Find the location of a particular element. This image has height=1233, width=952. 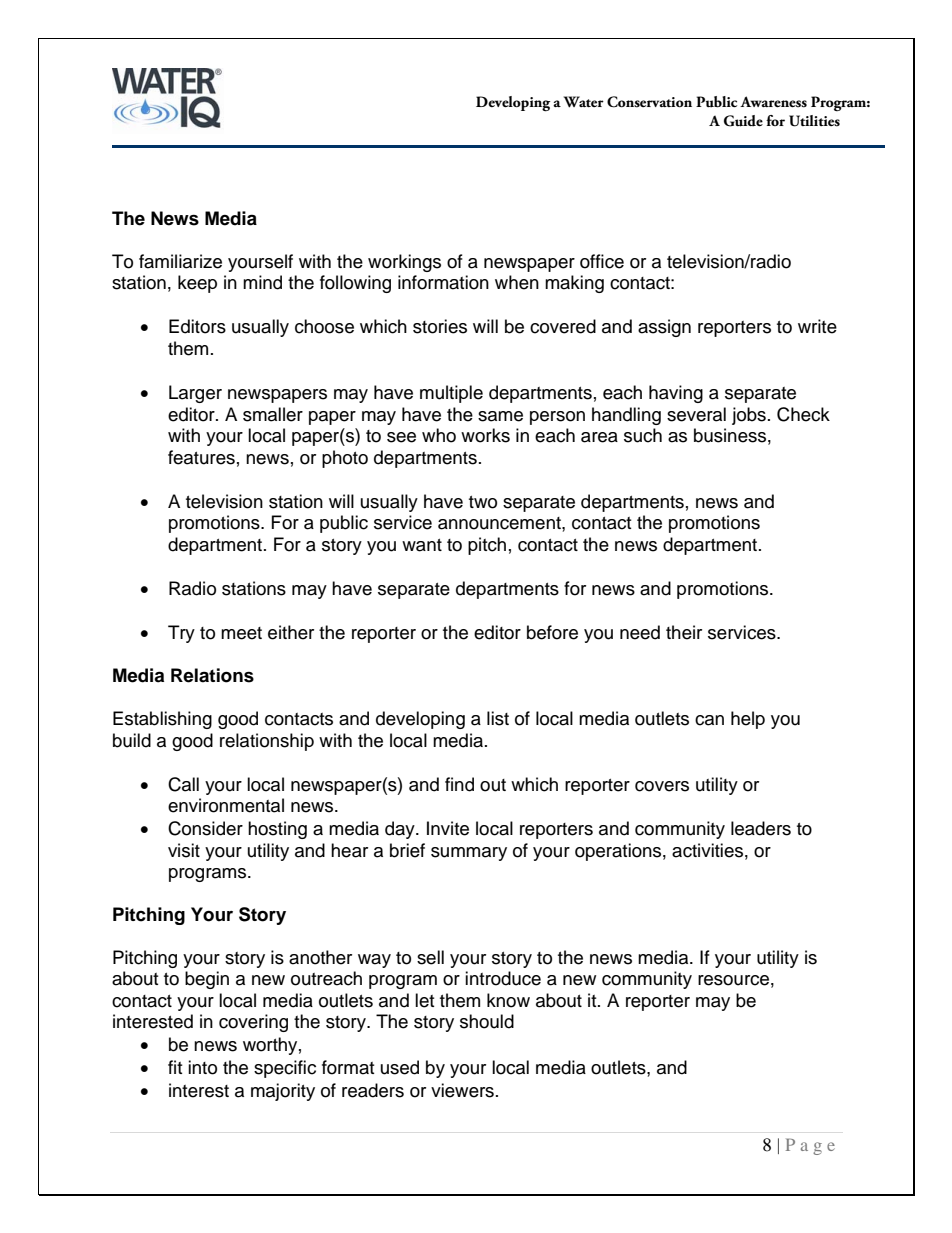

meet is located at coordinates (241, 633).
